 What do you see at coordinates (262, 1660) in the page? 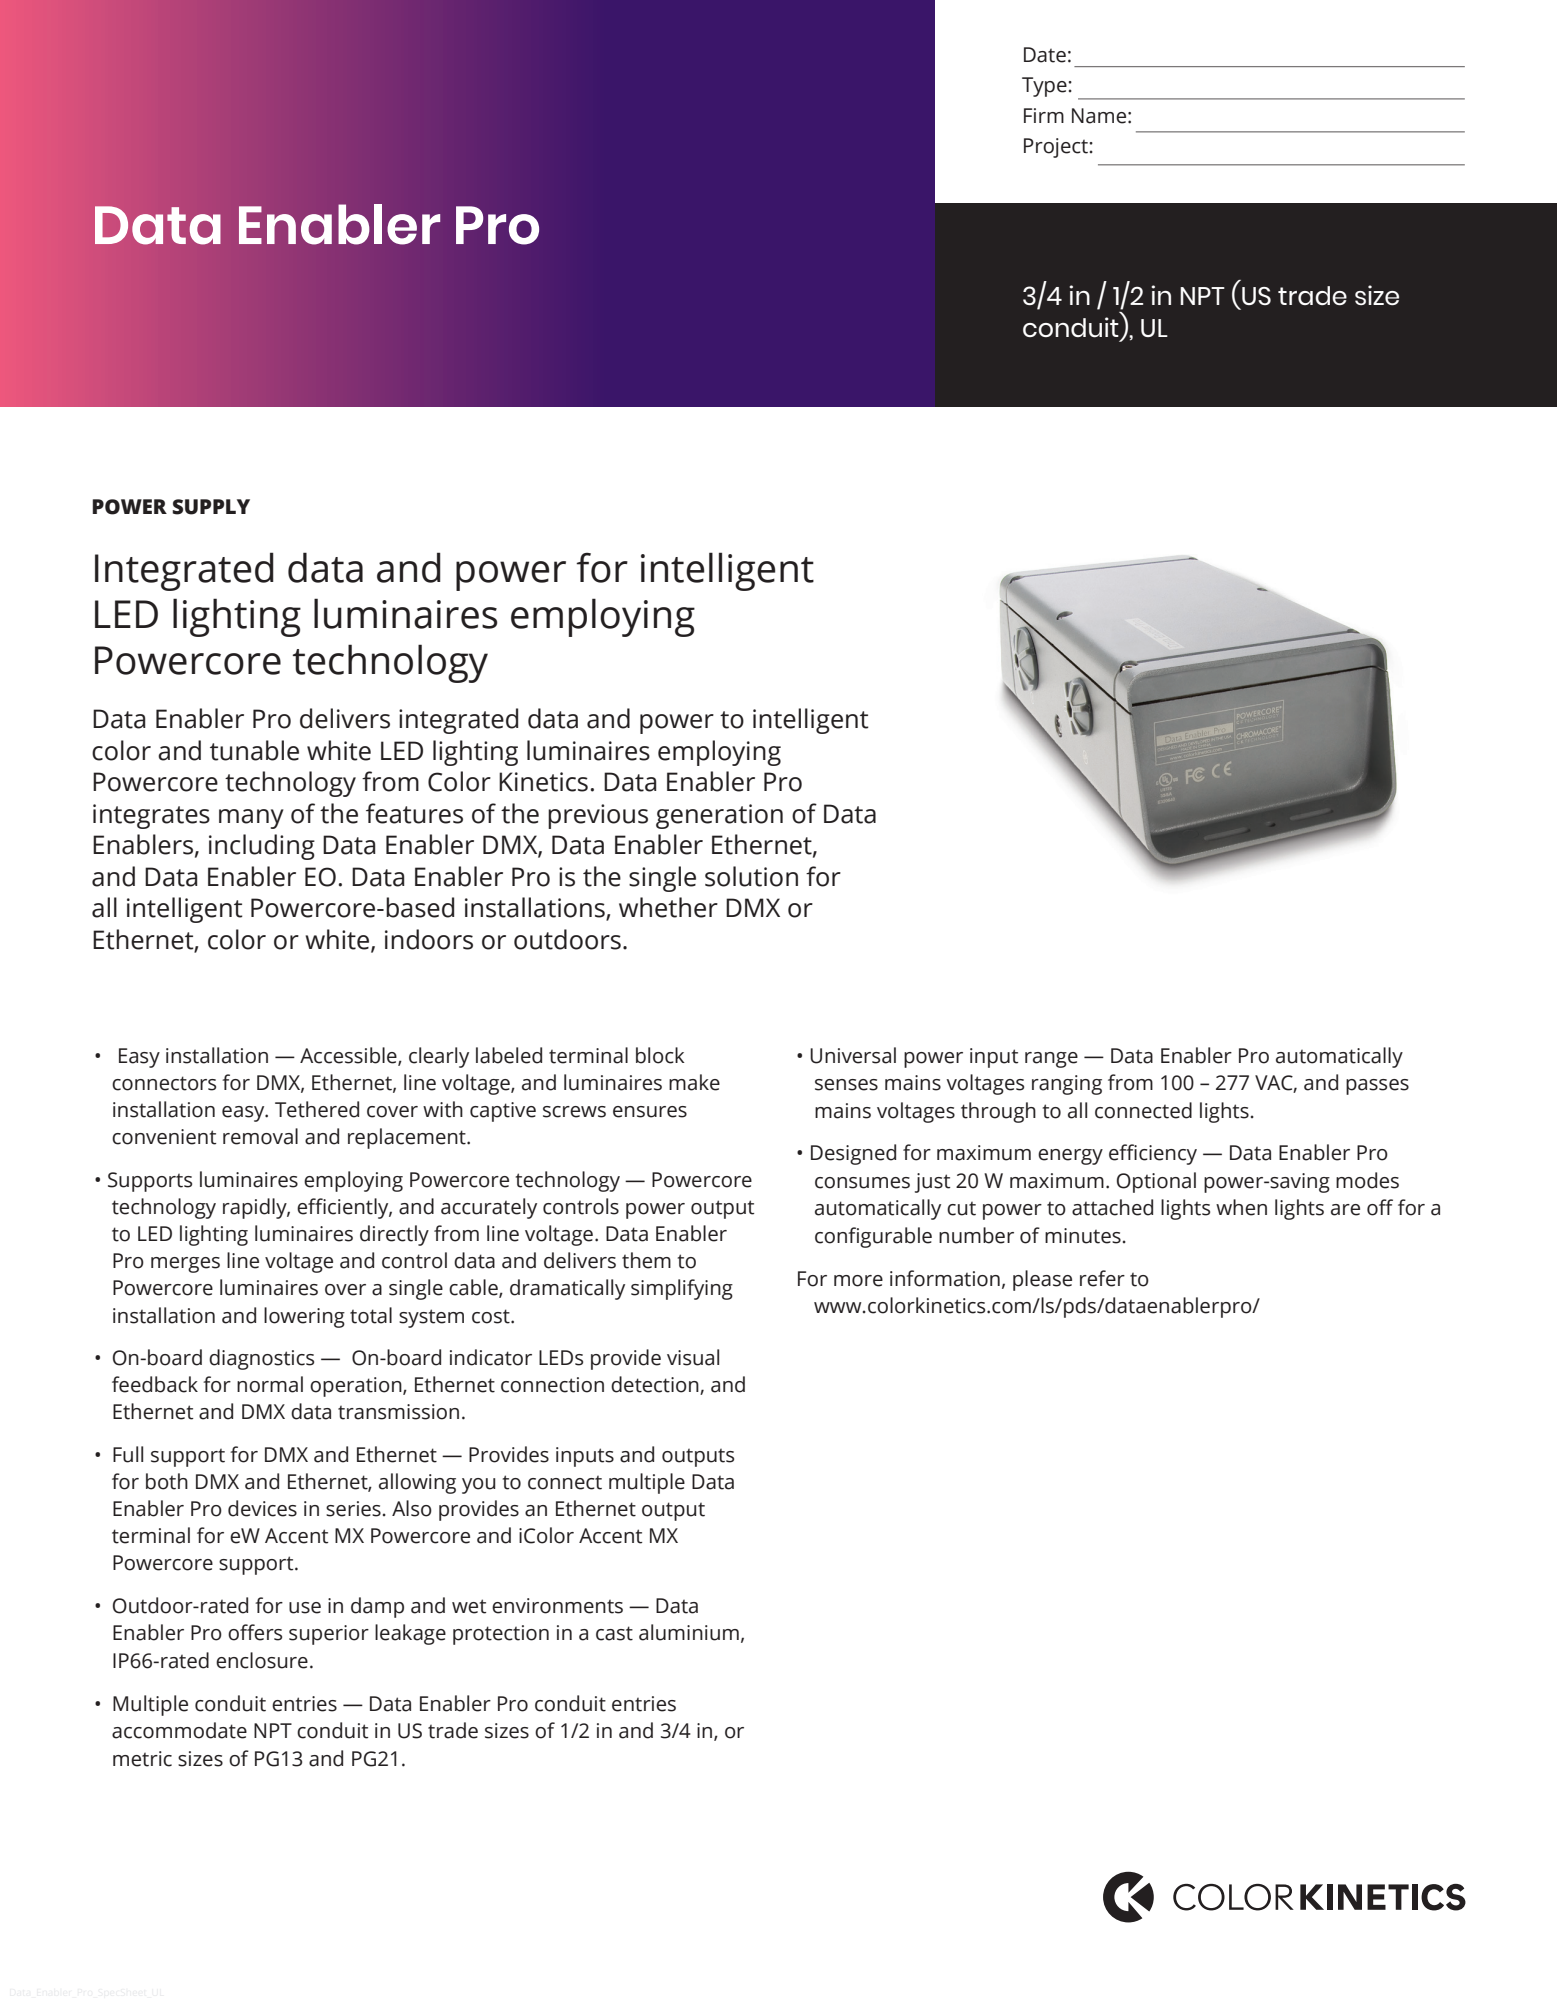
I see `enclosure` at bounding box center [262, 1660].
